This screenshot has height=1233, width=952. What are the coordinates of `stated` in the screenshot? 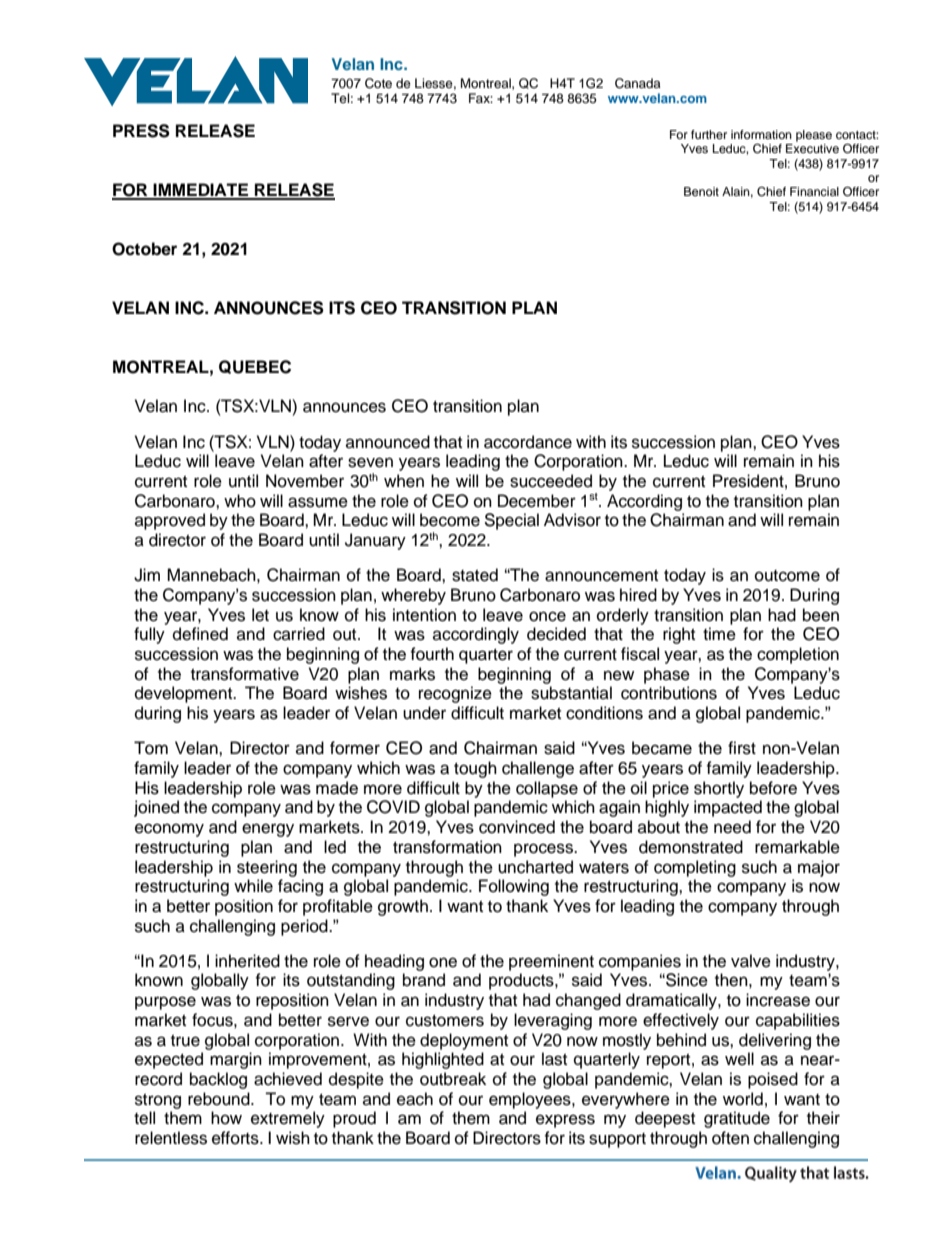 It's located at (475, 575).
